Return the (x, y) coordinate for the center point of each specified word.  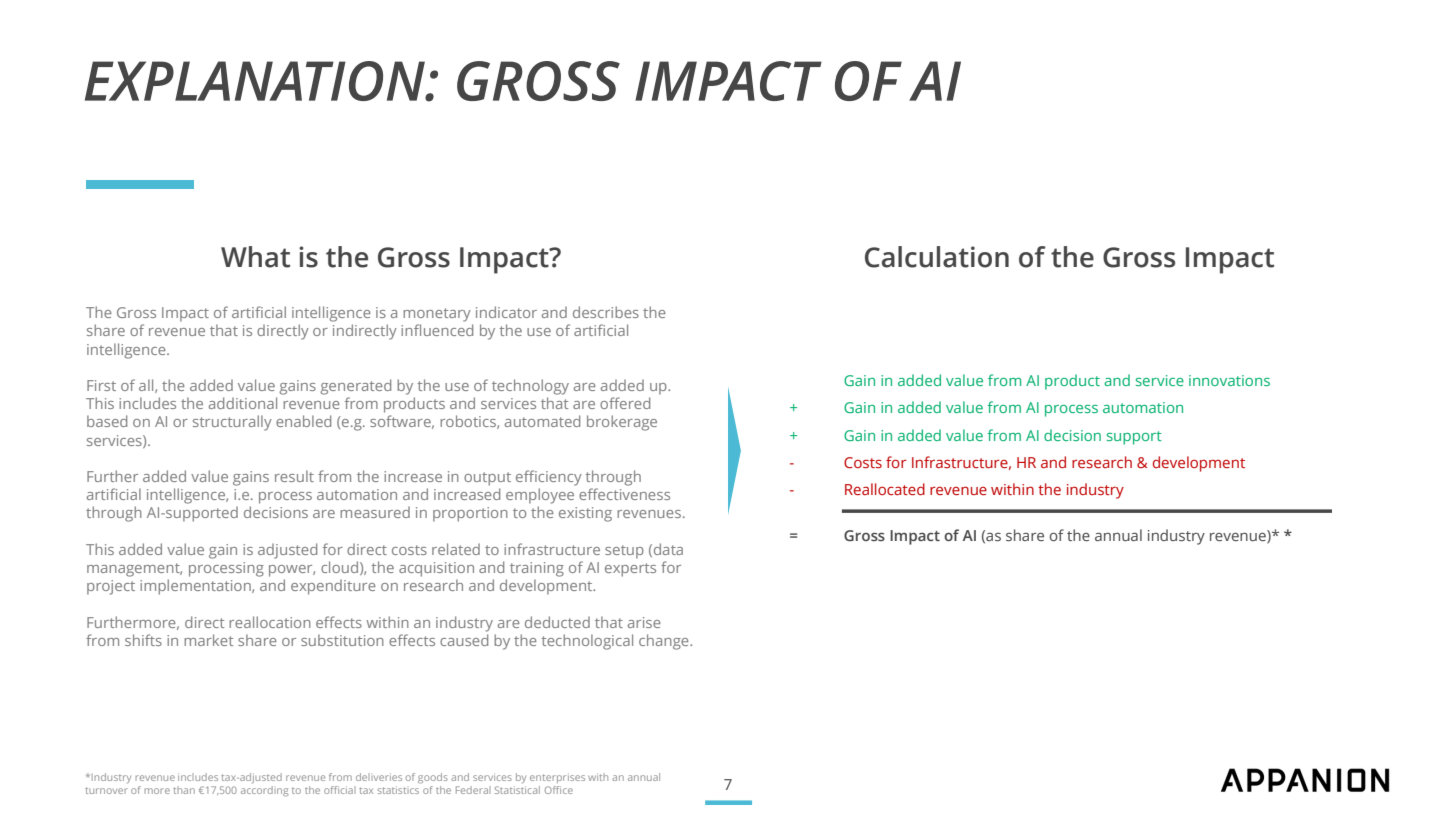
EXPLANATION (256, 81)
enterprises (557, 778)
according (265, 791)
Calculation (937, 257)
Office (559, 790)
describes (606, 312)
